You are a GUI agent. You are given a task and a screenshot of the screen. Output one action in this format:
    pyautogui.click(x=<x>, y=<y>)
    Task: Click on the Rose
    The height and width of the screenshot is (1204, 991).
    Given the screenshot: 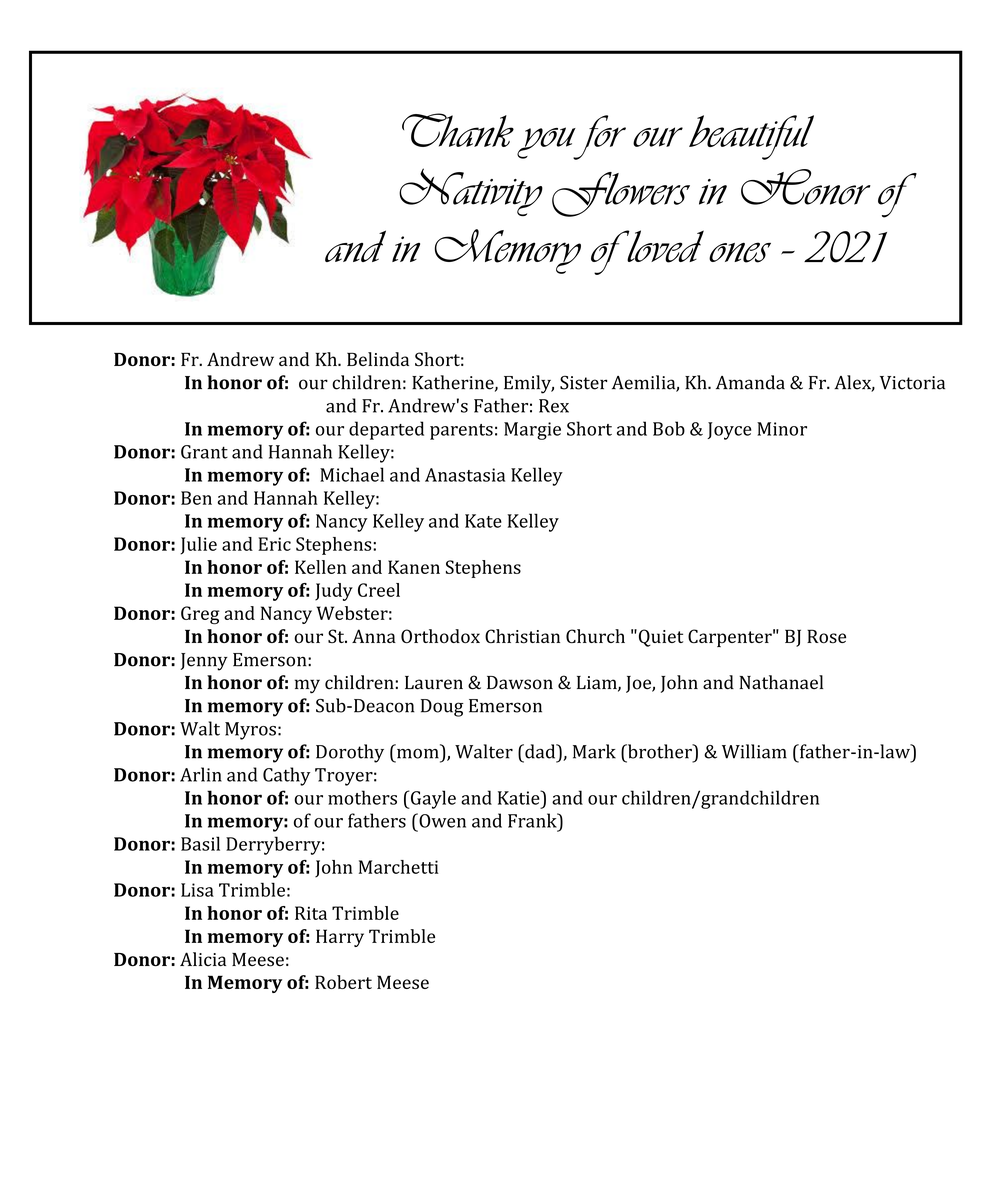 What is the action you would take?
    pyautogui.click(x=826, y=636)
